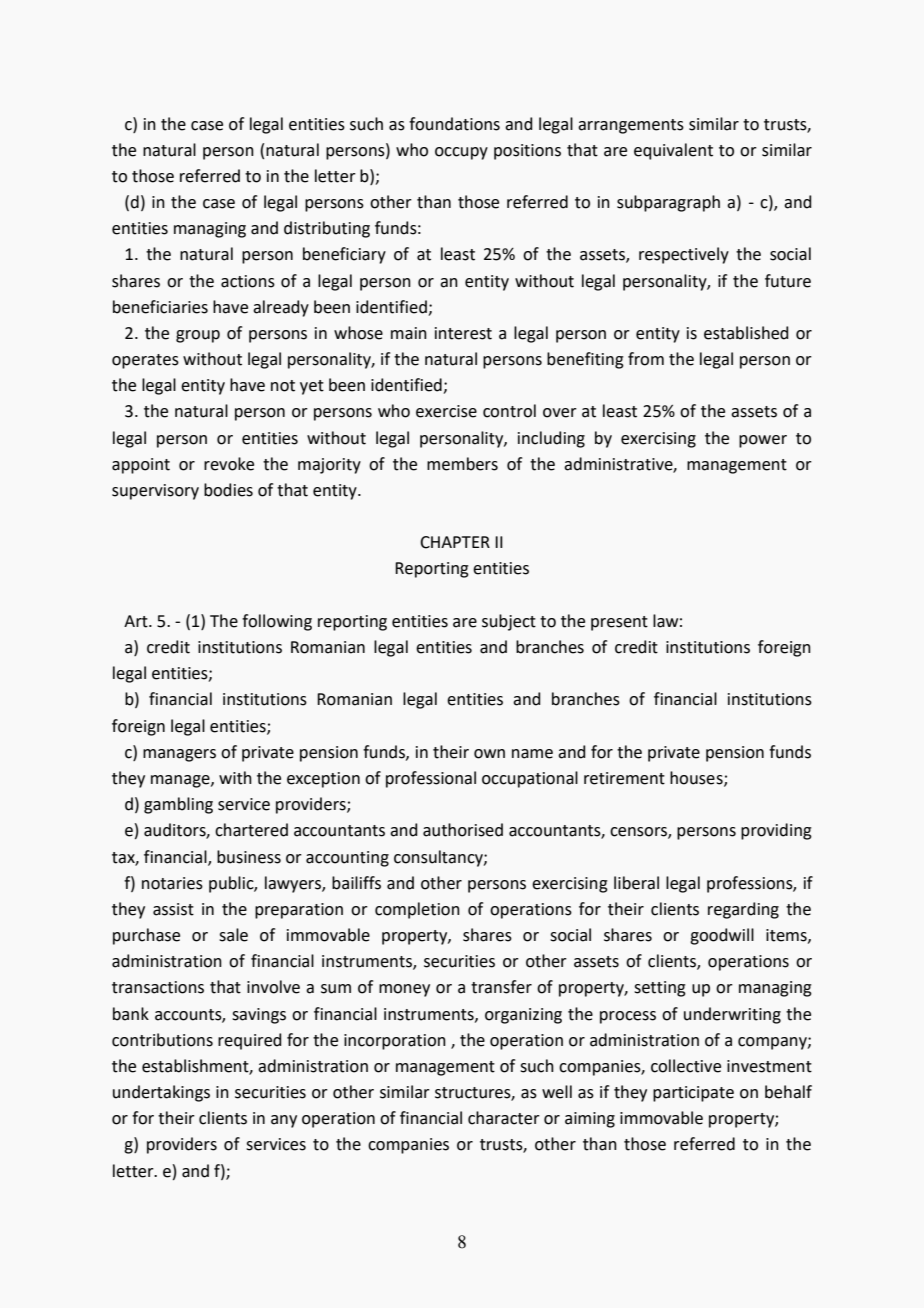 The image size is (924, 1308). What do you see at coordinates (161, 1093) in the image?
I see `undertakings` at bounding box center [161, 1093].
